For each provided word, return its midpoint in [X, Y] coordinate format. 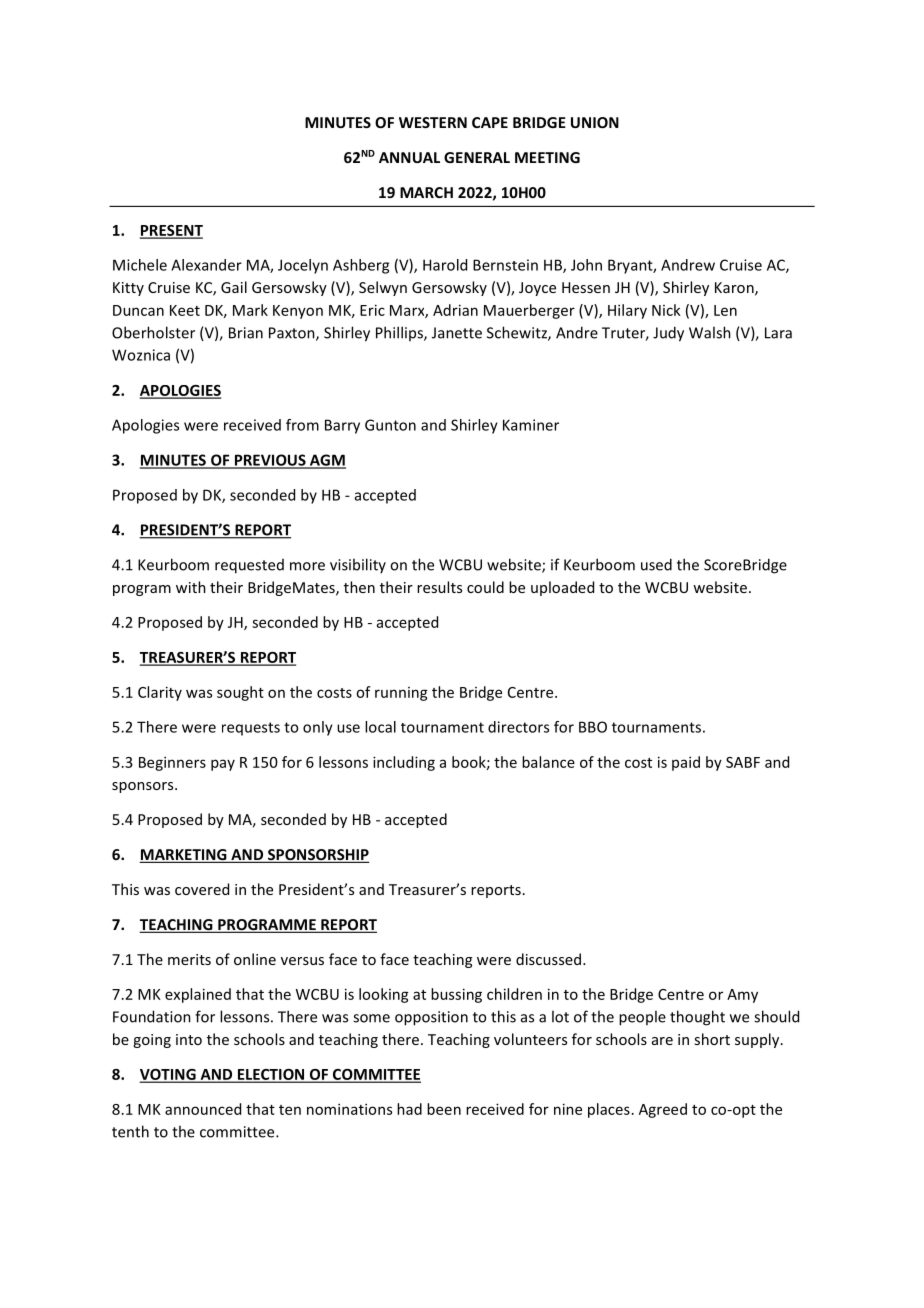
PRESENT [171, 231]
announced [203, 1109]
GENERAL [477, 157]
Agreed [663, 1110]
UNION [595, 122]
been [444, 1109]
